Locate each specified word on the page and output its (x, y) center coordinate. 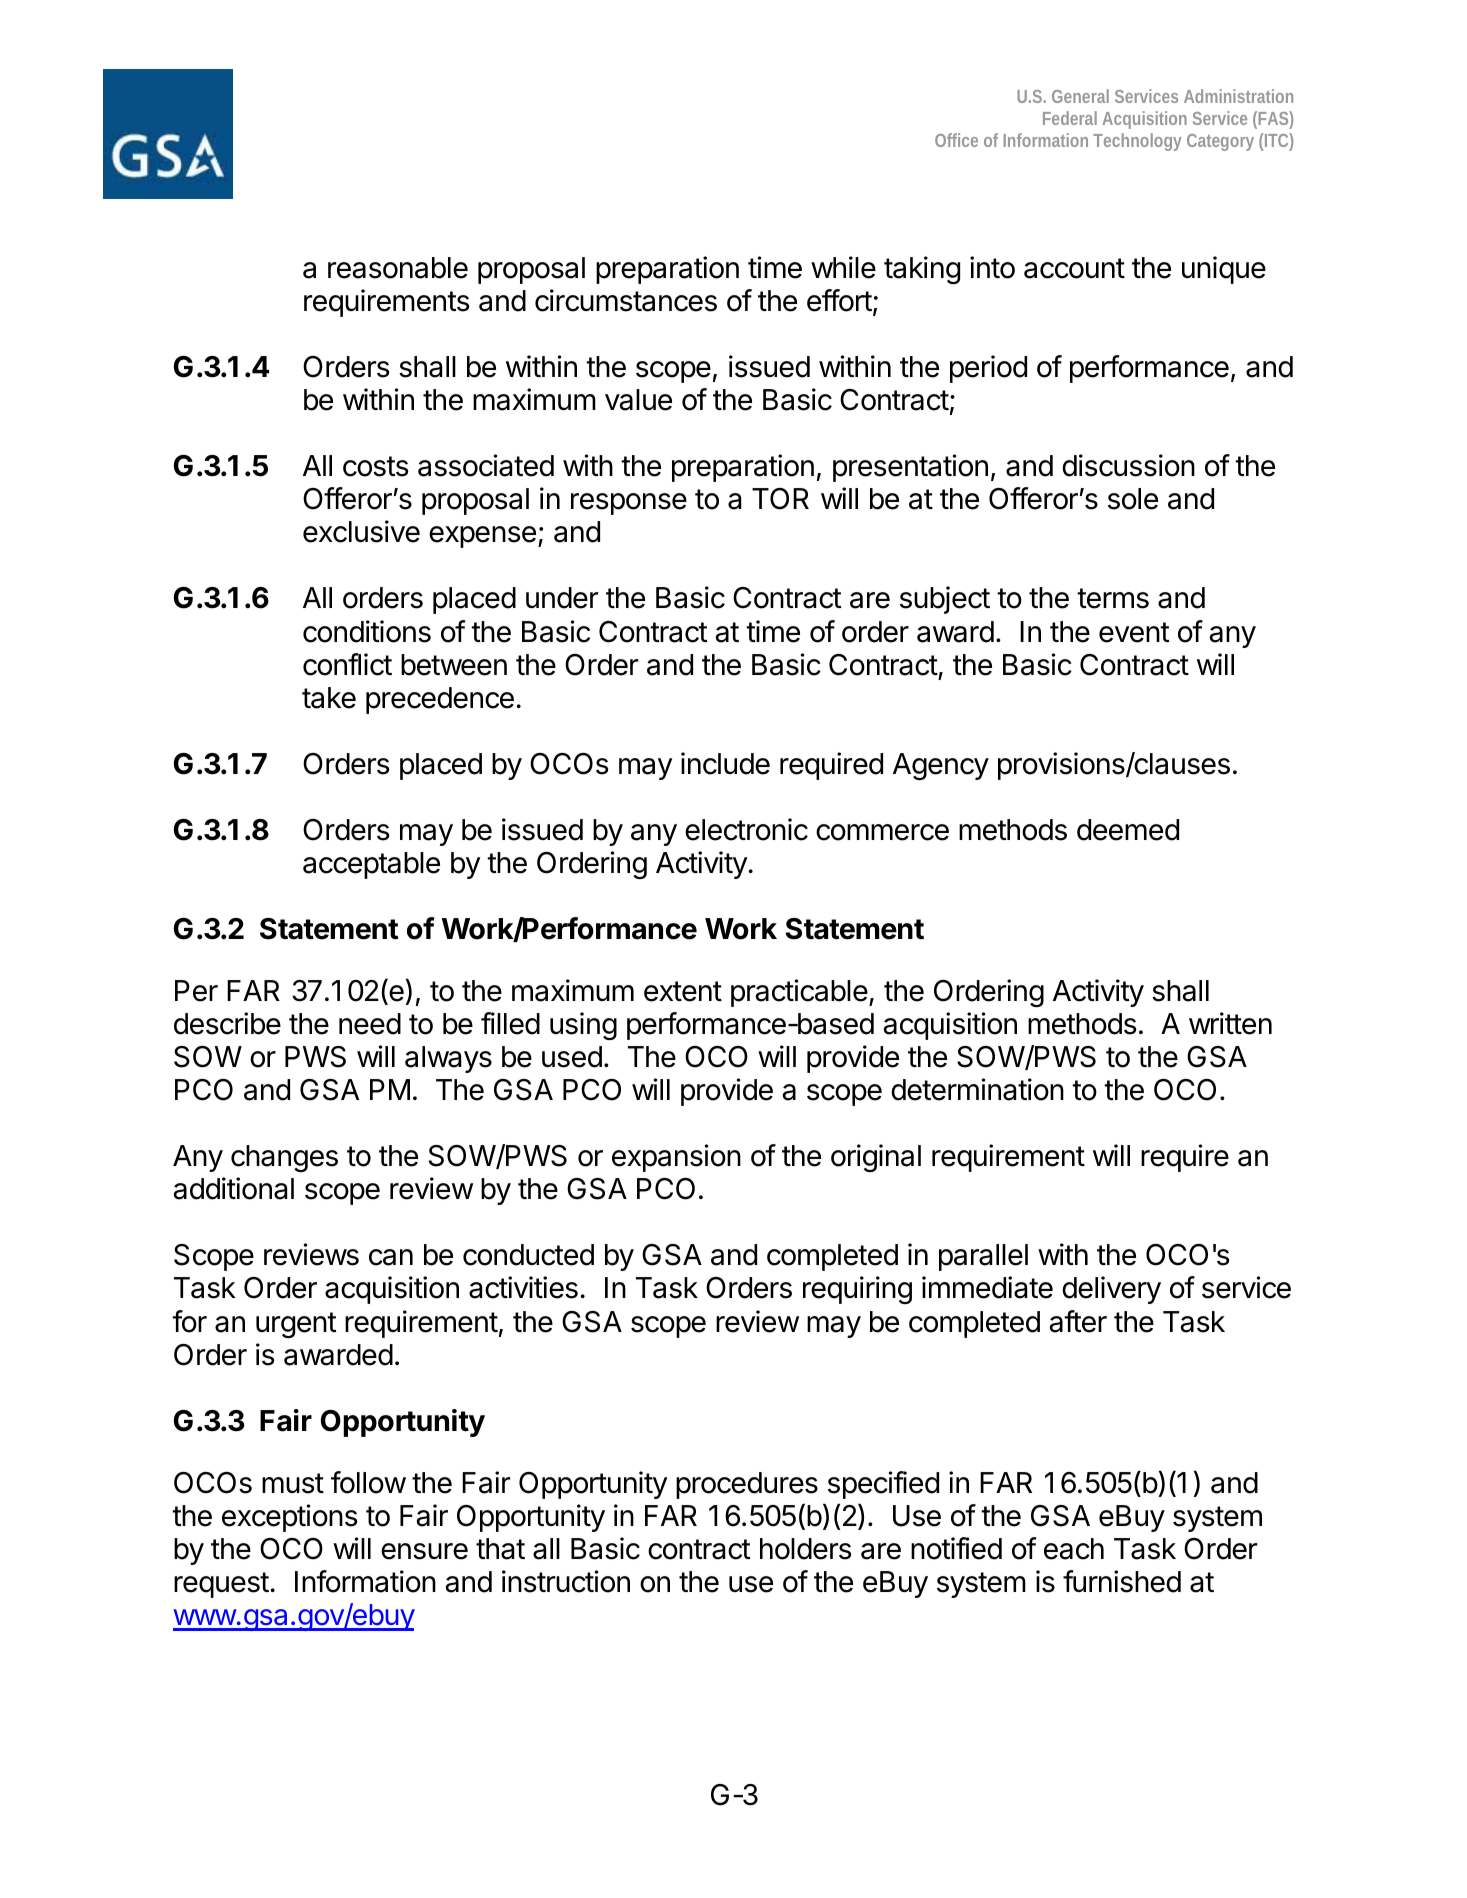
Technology (1137, 142)
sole (1133, 499)
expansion (676, 1158)
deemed (1128, 830)
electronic (746, 829)
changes (284, 1158)
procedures (747, 1485)
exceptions (290, 1518)
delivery (1111, 1290)
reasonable (398, 268)
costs (376, 466)
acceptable (371, 865)
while (843, 267)
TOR (780, 499)
